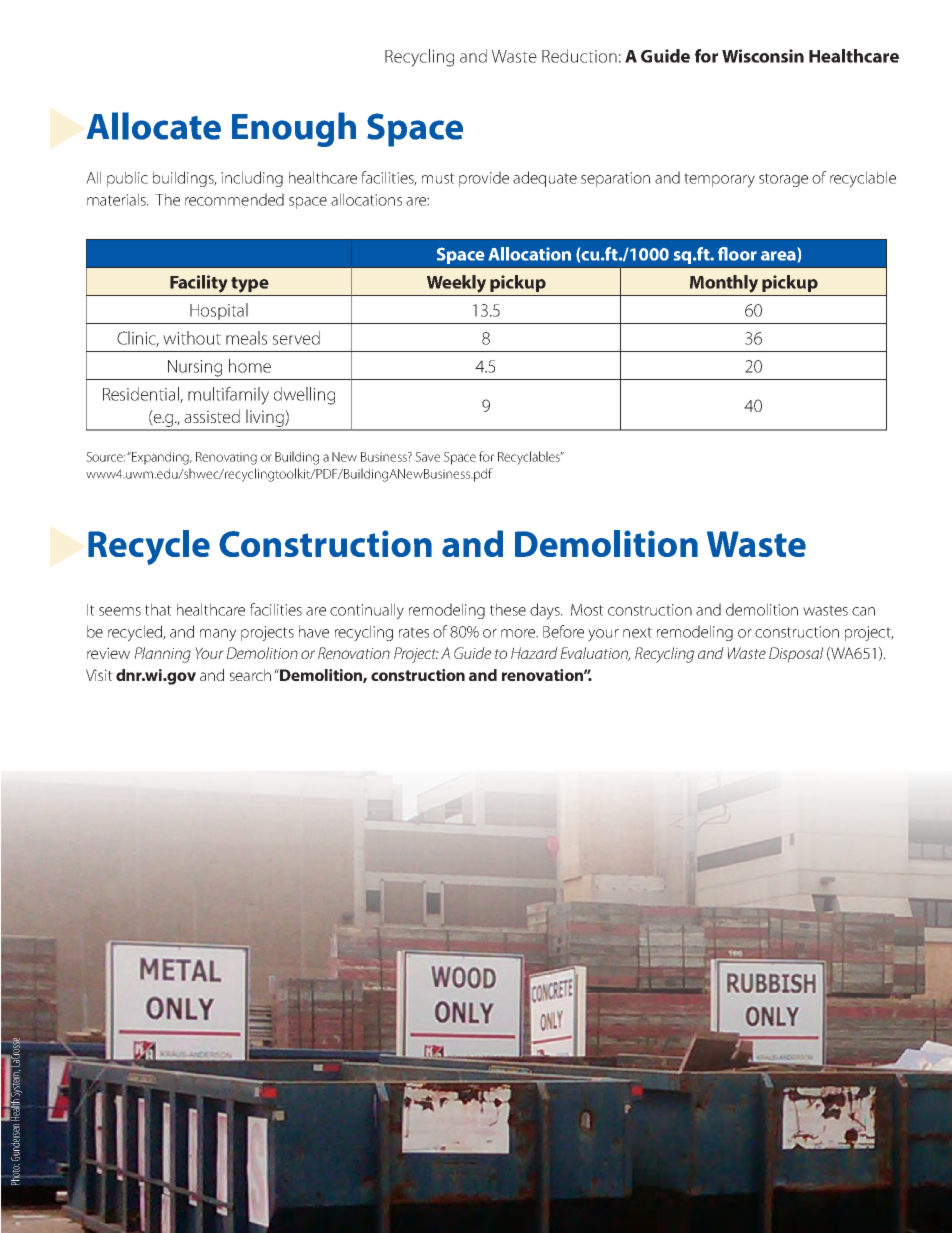  Describe the element at coordinates (534, 653) in the image. I see `Hazard` at that location.
